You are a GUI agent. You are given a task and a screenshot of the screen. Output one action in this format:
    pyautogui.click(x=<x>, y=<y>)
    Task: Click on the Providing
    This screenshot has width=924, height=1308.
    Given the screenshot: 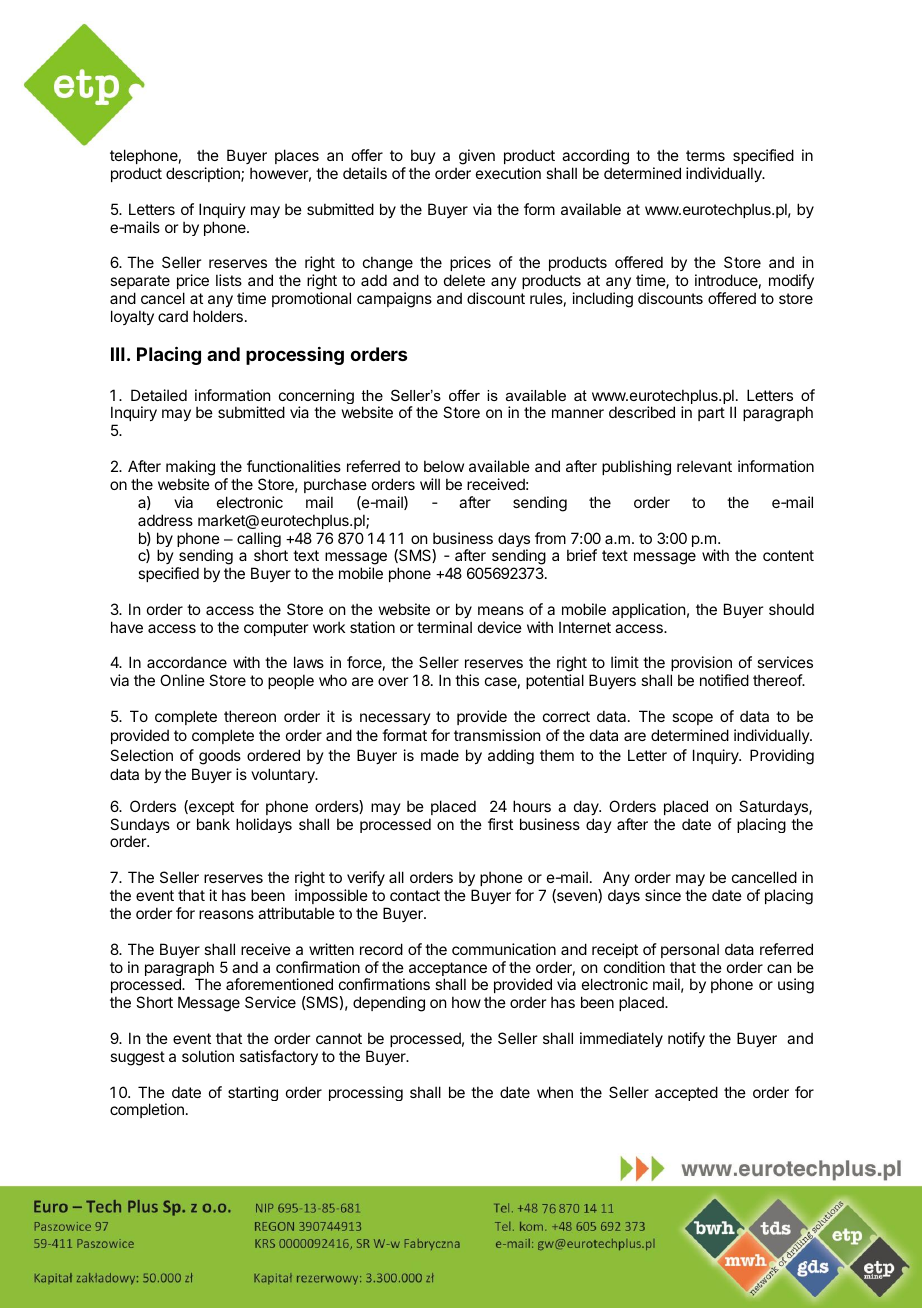 What is the action you would take?
    pyautogui.click(x=782, y=757)
